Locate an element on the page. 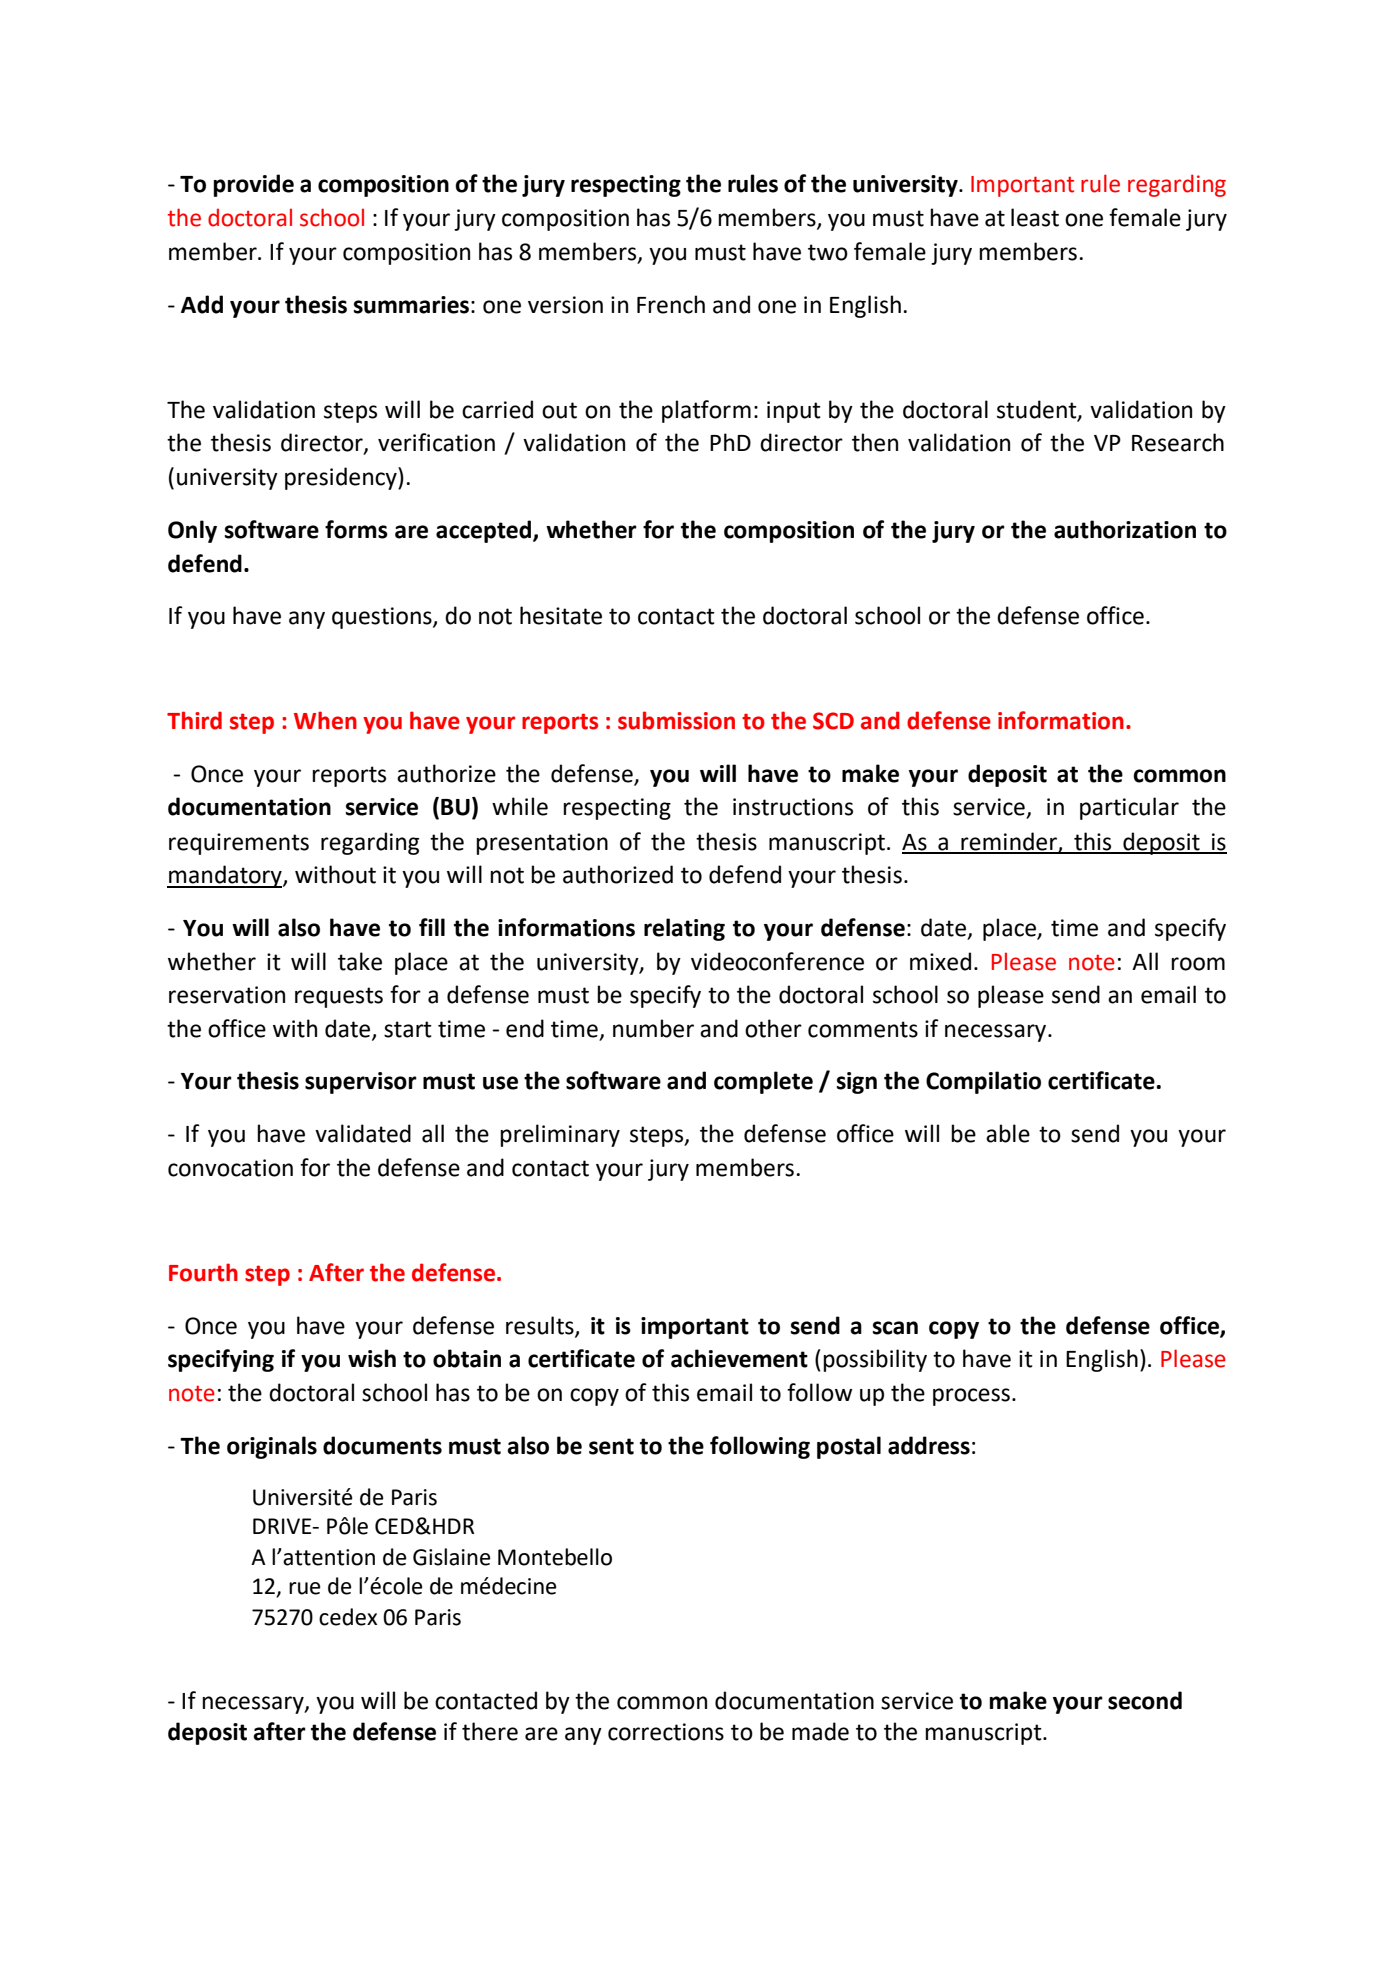 The width and height of the image is (1390, 1966). preliminary is located at coordinates (560, 1135).
